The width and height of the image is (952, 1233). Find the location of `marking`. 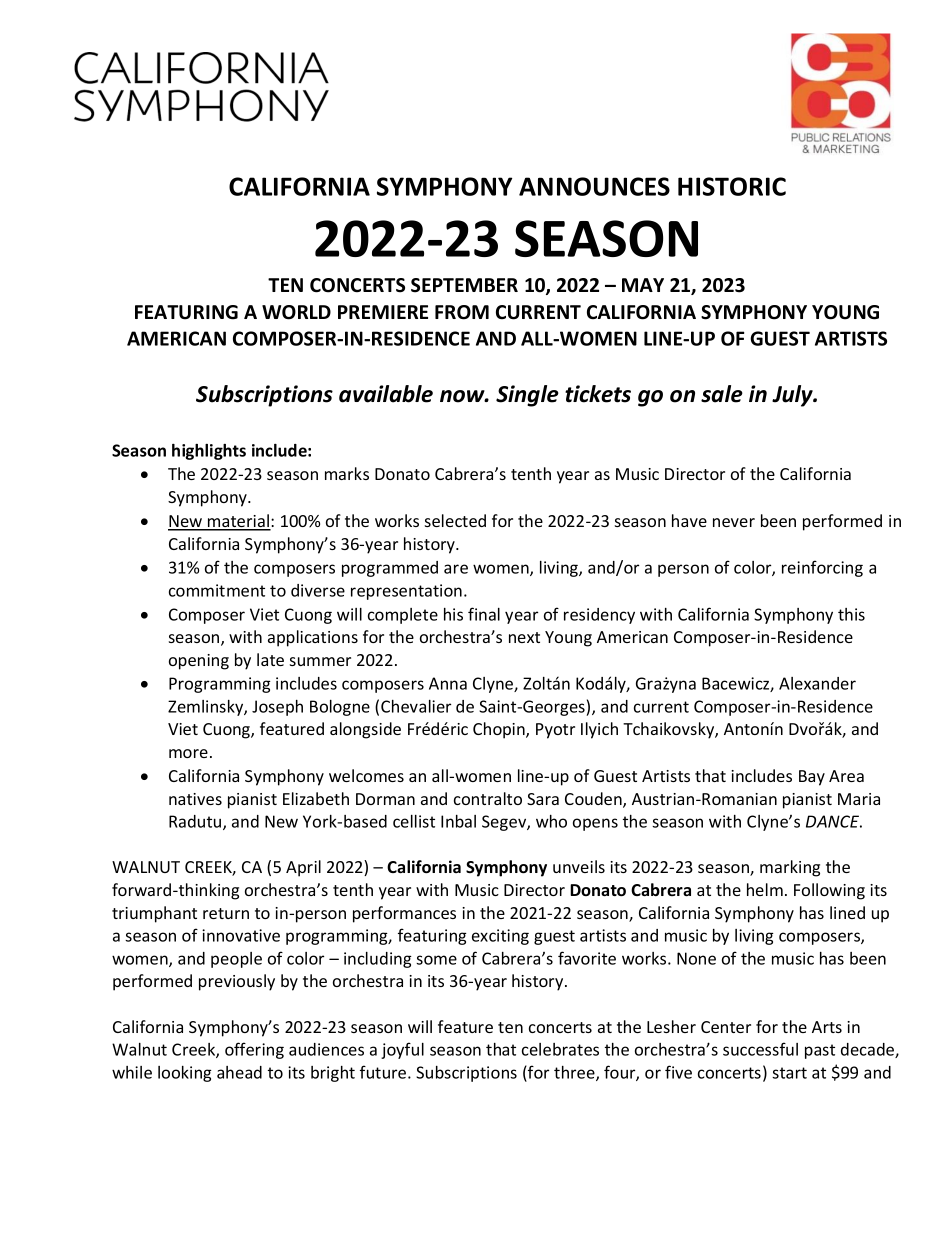

marking is located at coordinates (790, 868).
